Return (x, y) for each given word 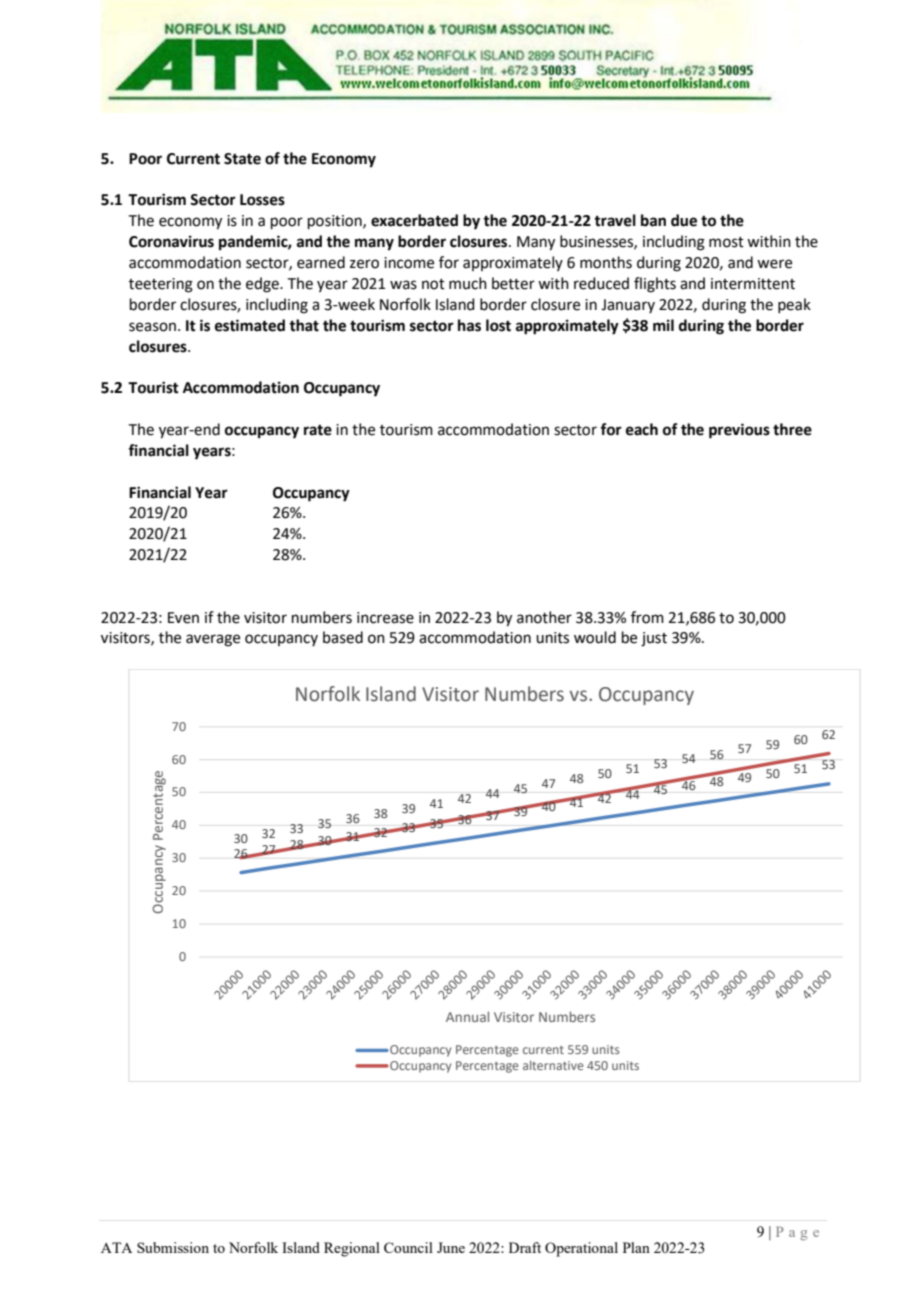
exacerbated (414, 220)
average (213, 640)
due (684, 220)
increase (385, 618)
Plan (636, 1247)
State (242, 159)
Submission (173, 1247)
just (654, 639)
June (451, 1247)
